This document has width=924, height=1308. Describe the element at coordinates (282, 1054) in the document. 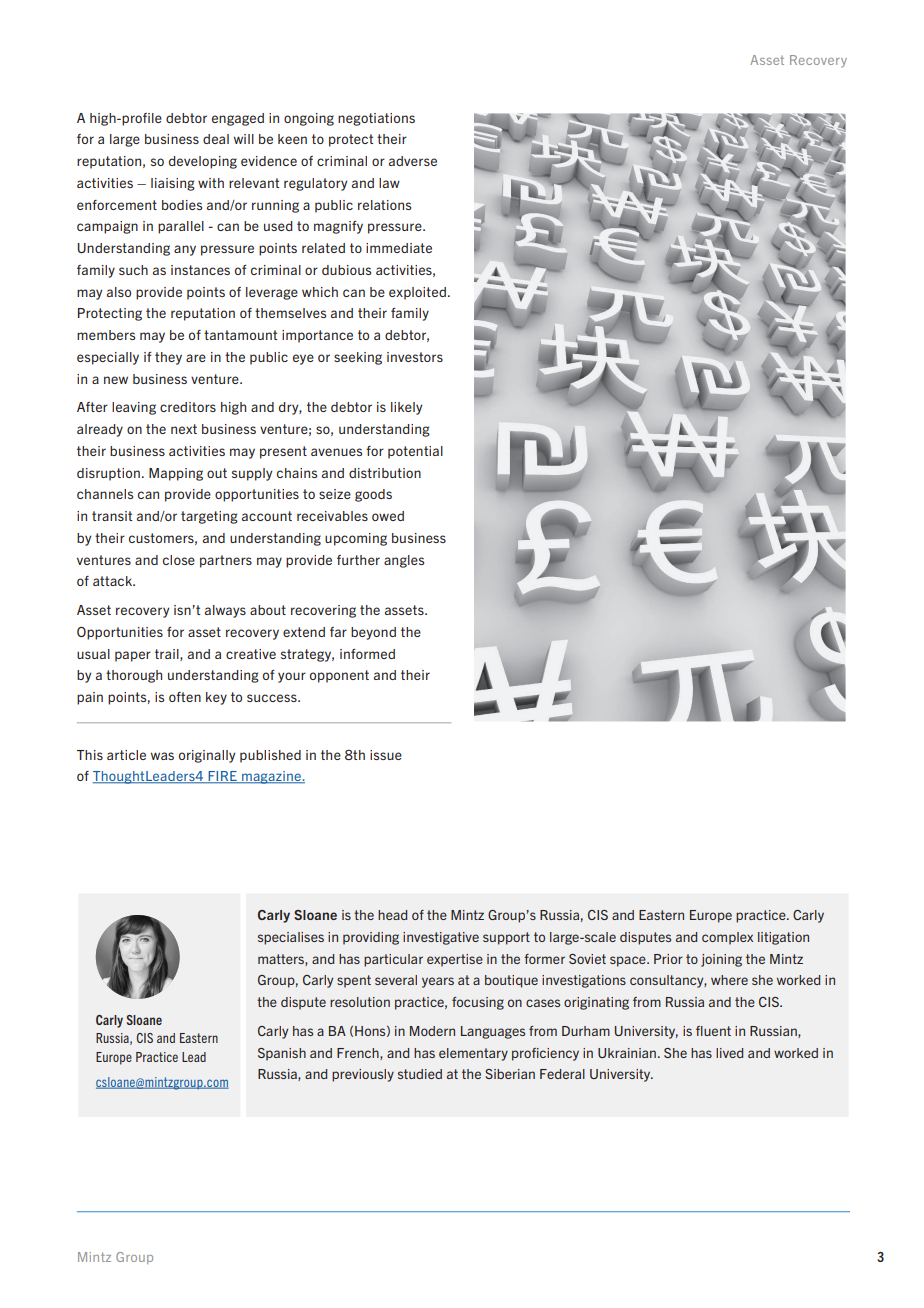

I see `Spanish` at that location.
